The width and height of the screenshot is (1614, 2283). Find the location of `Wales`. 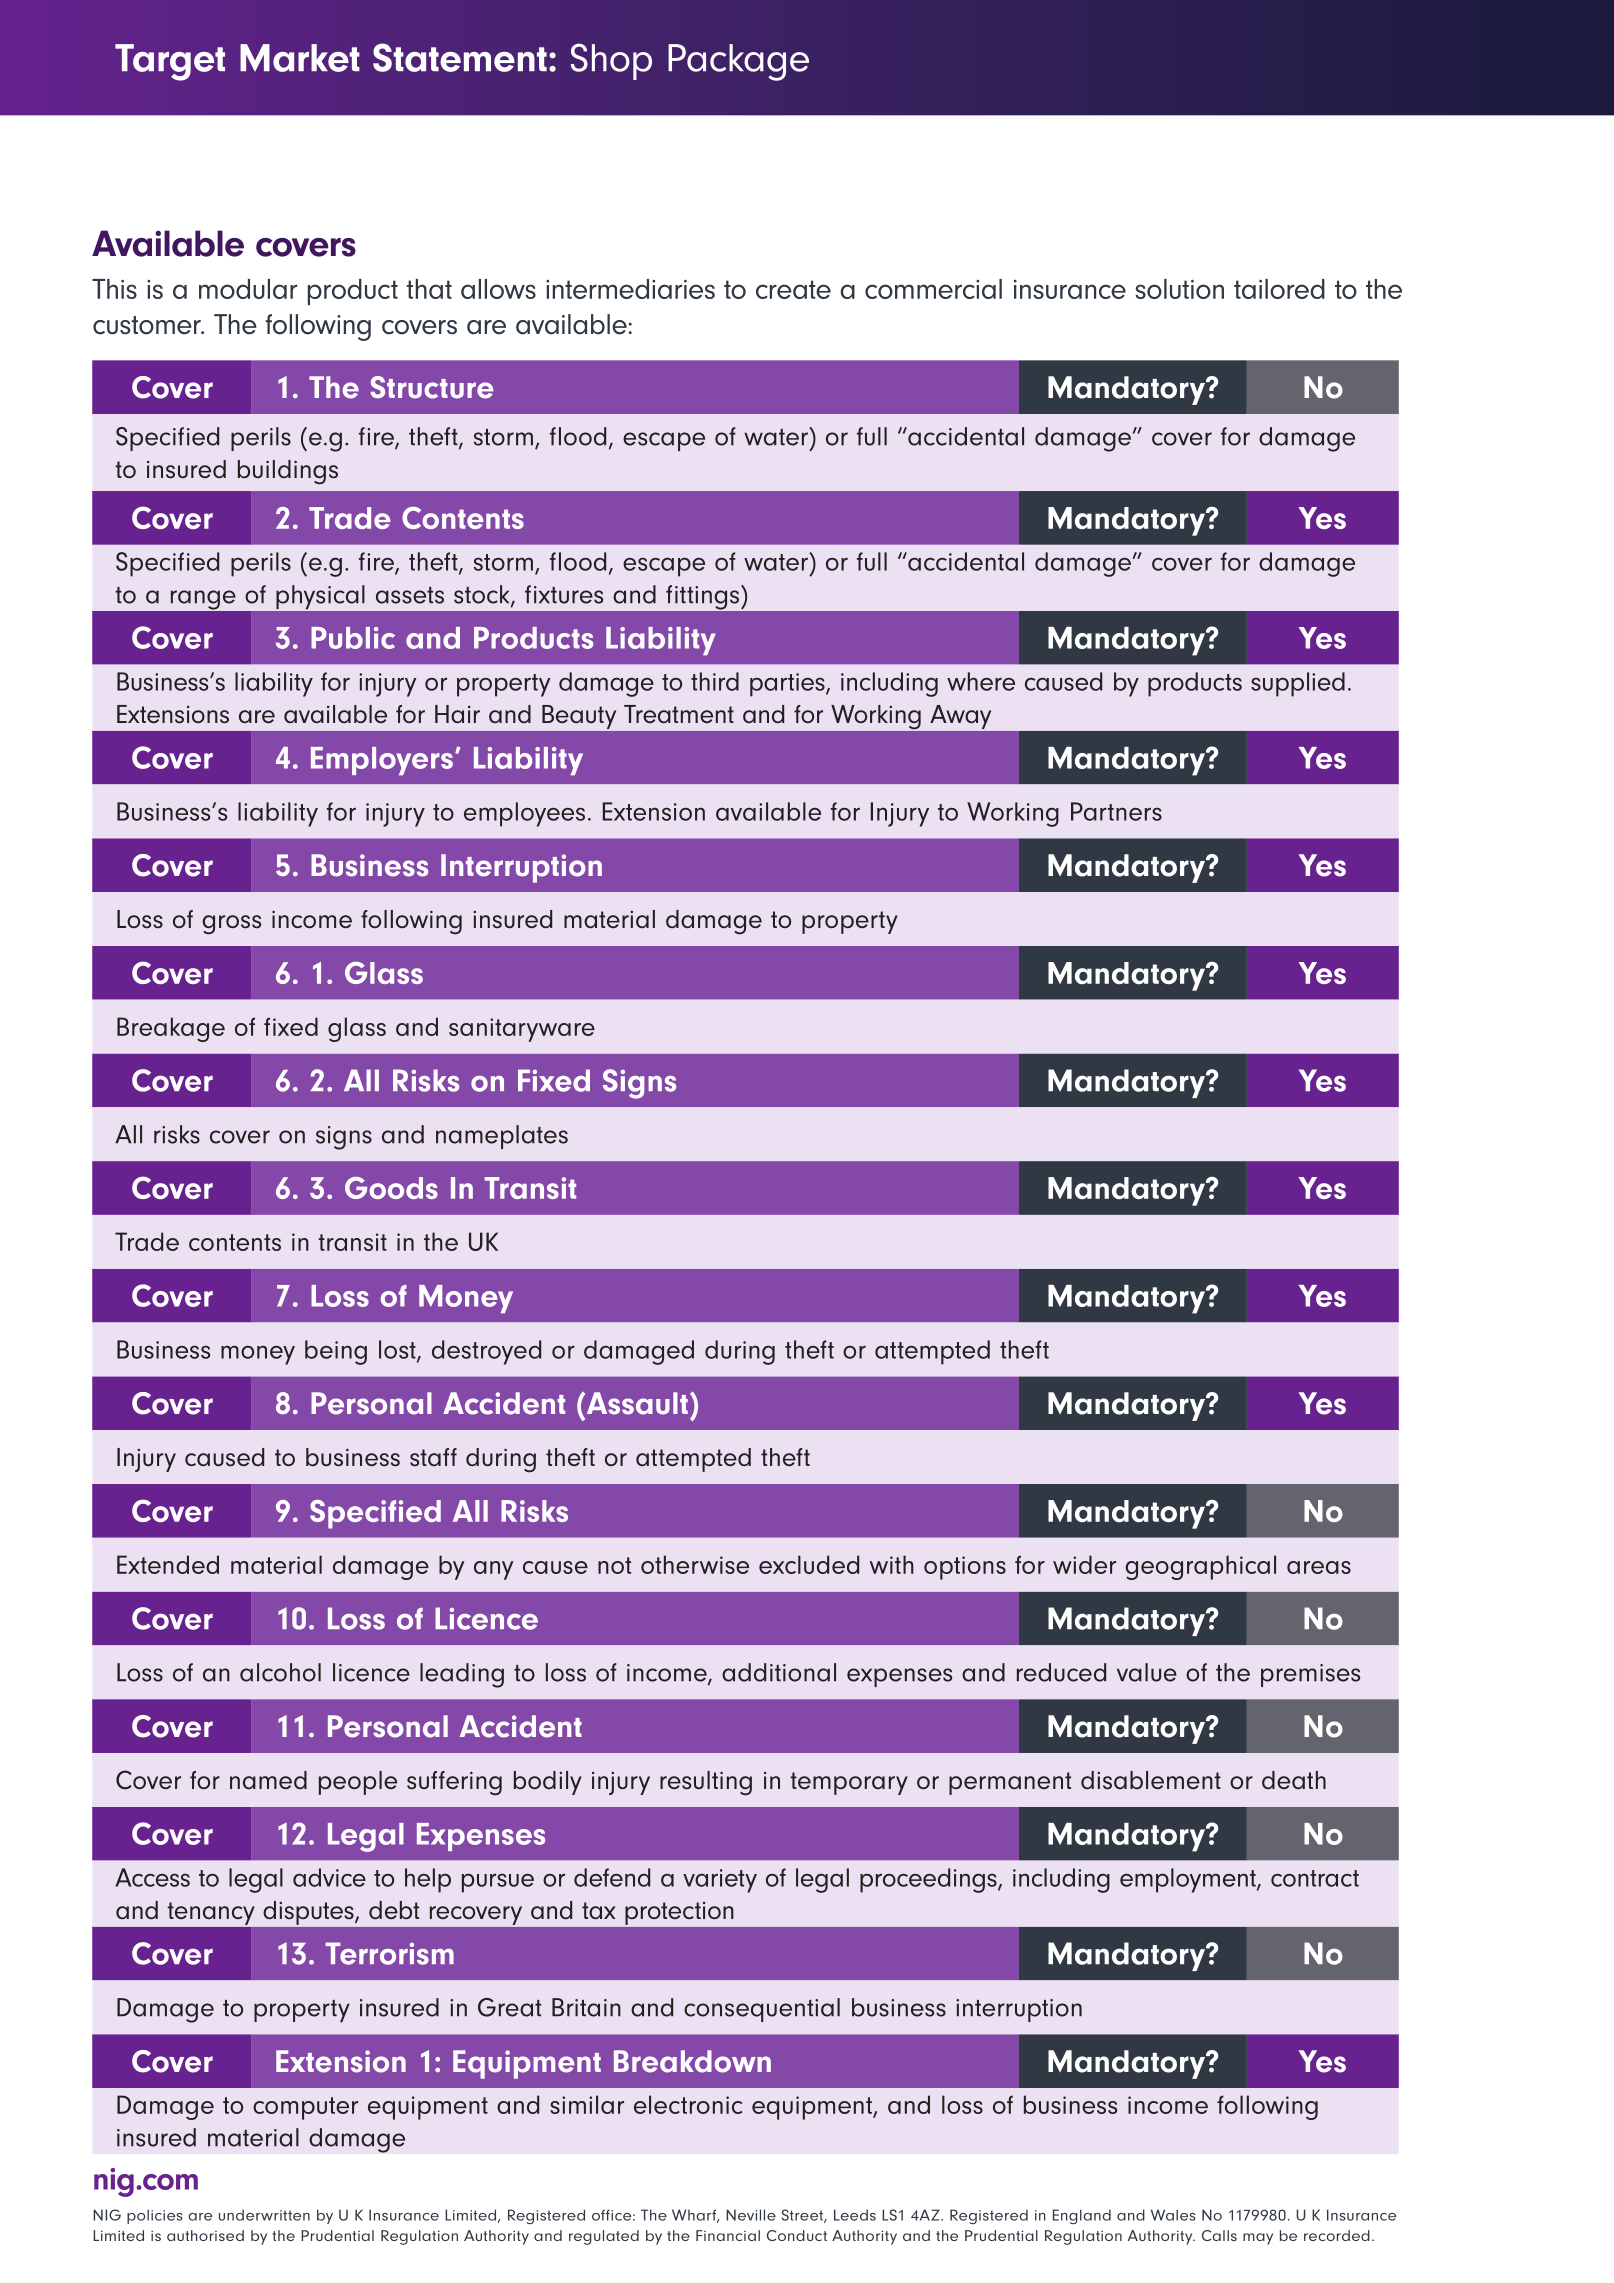

Wales is located at coordinates (1173, 2215).
